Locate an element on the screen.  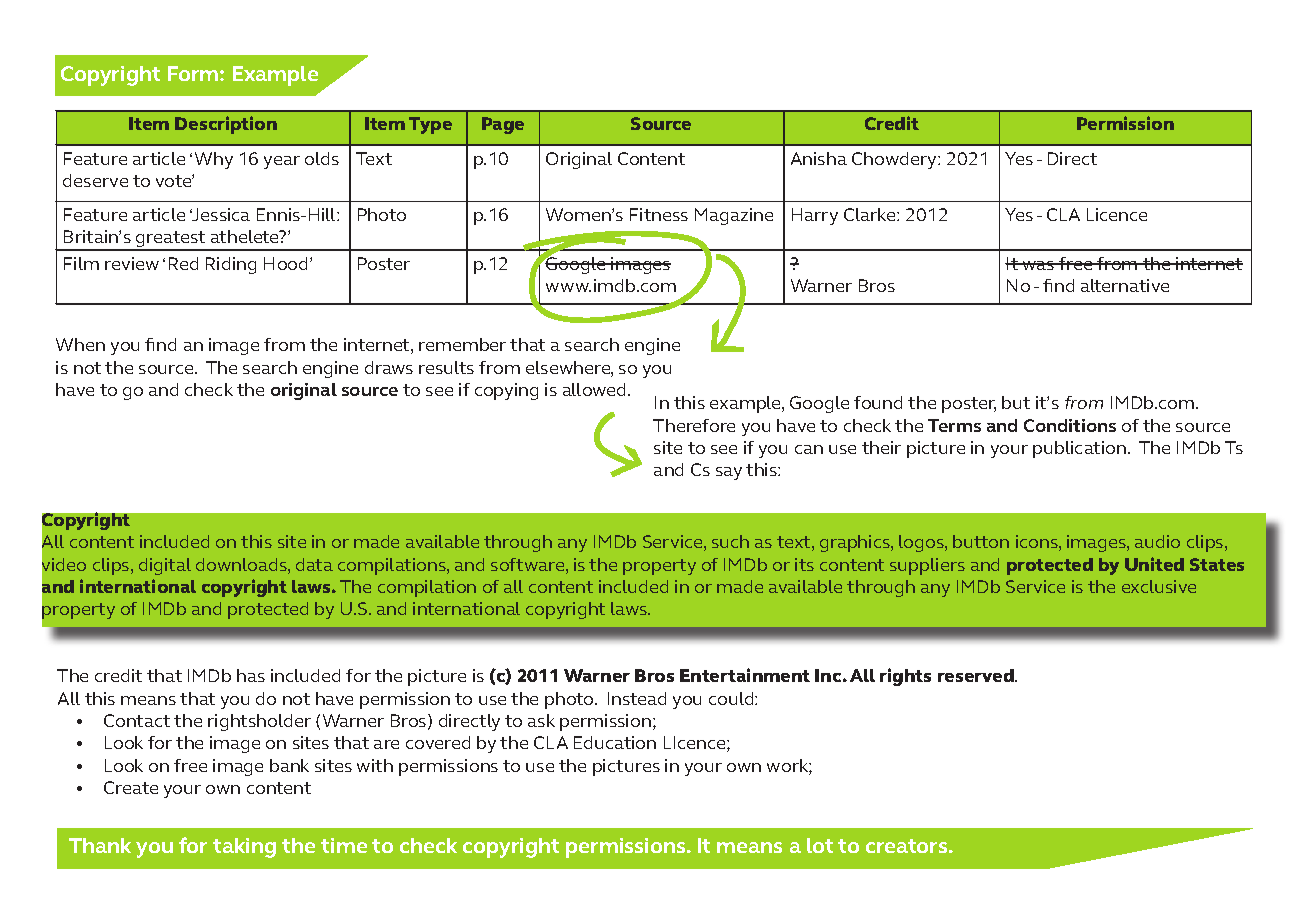
lot is located at coordinates (820, 845).
